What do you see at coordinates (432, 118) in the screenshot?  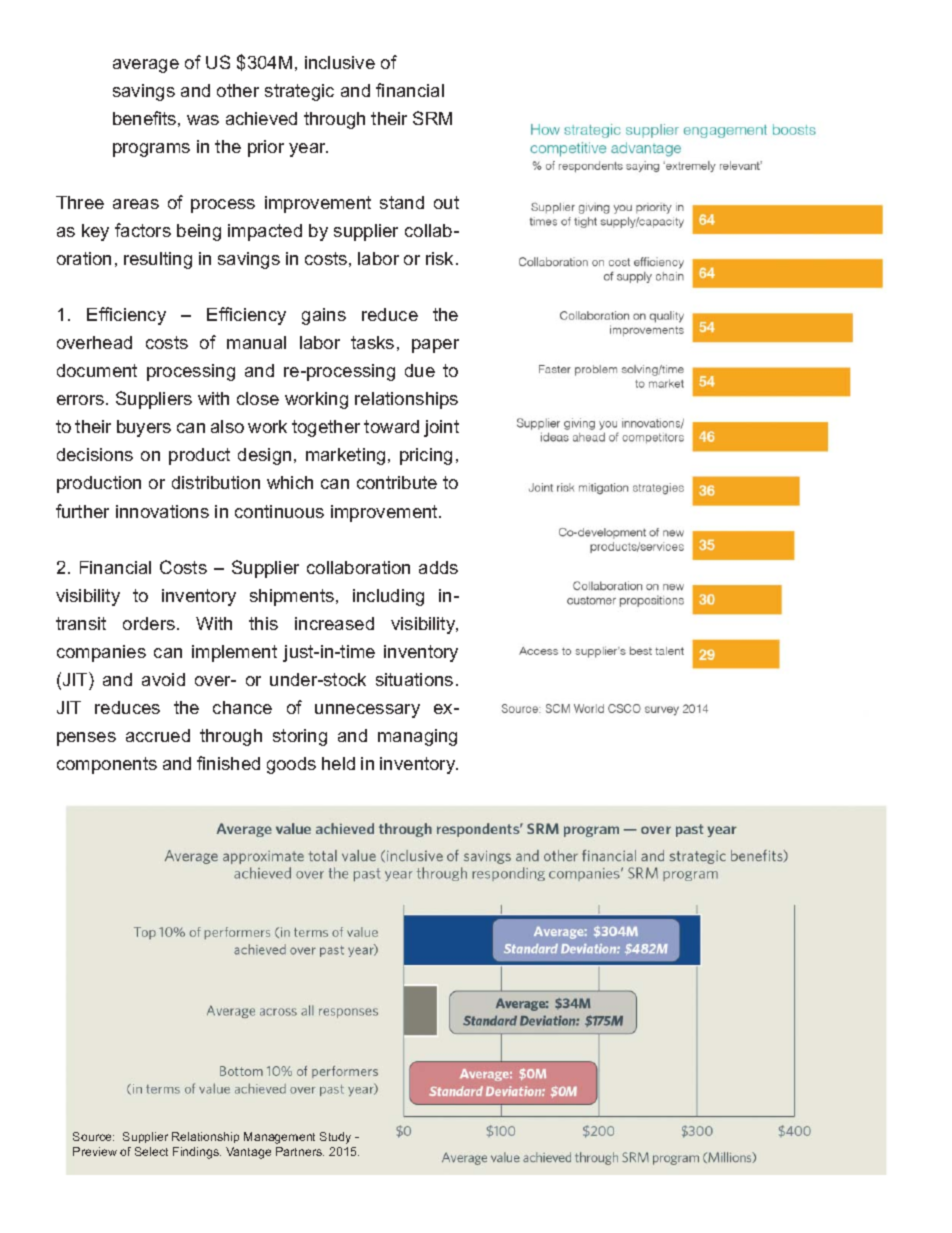 I see `SRM` at bounding box center [432, 118].
